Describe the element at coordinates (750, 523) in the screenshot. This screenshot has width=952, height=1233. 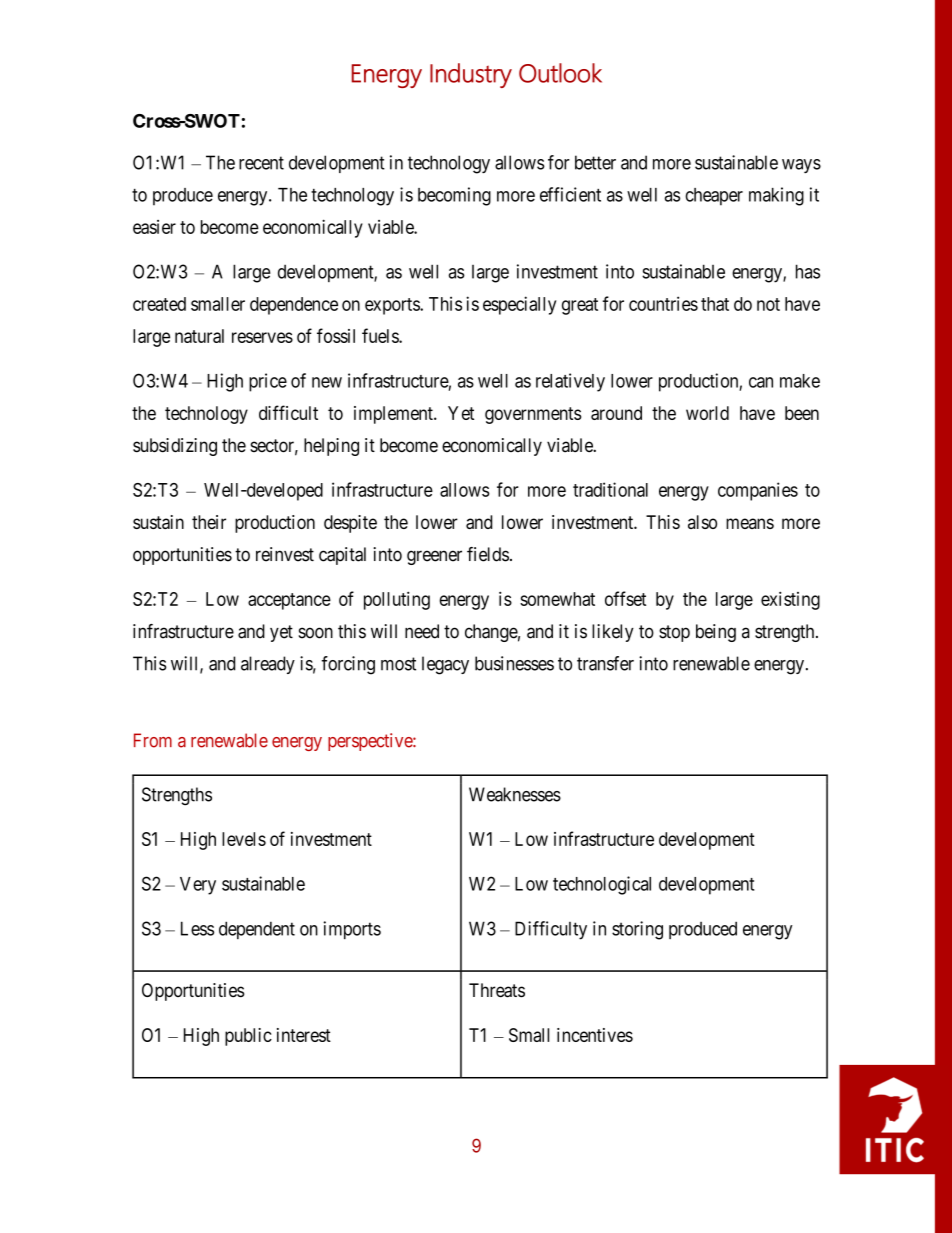
I see `means` at that location.
